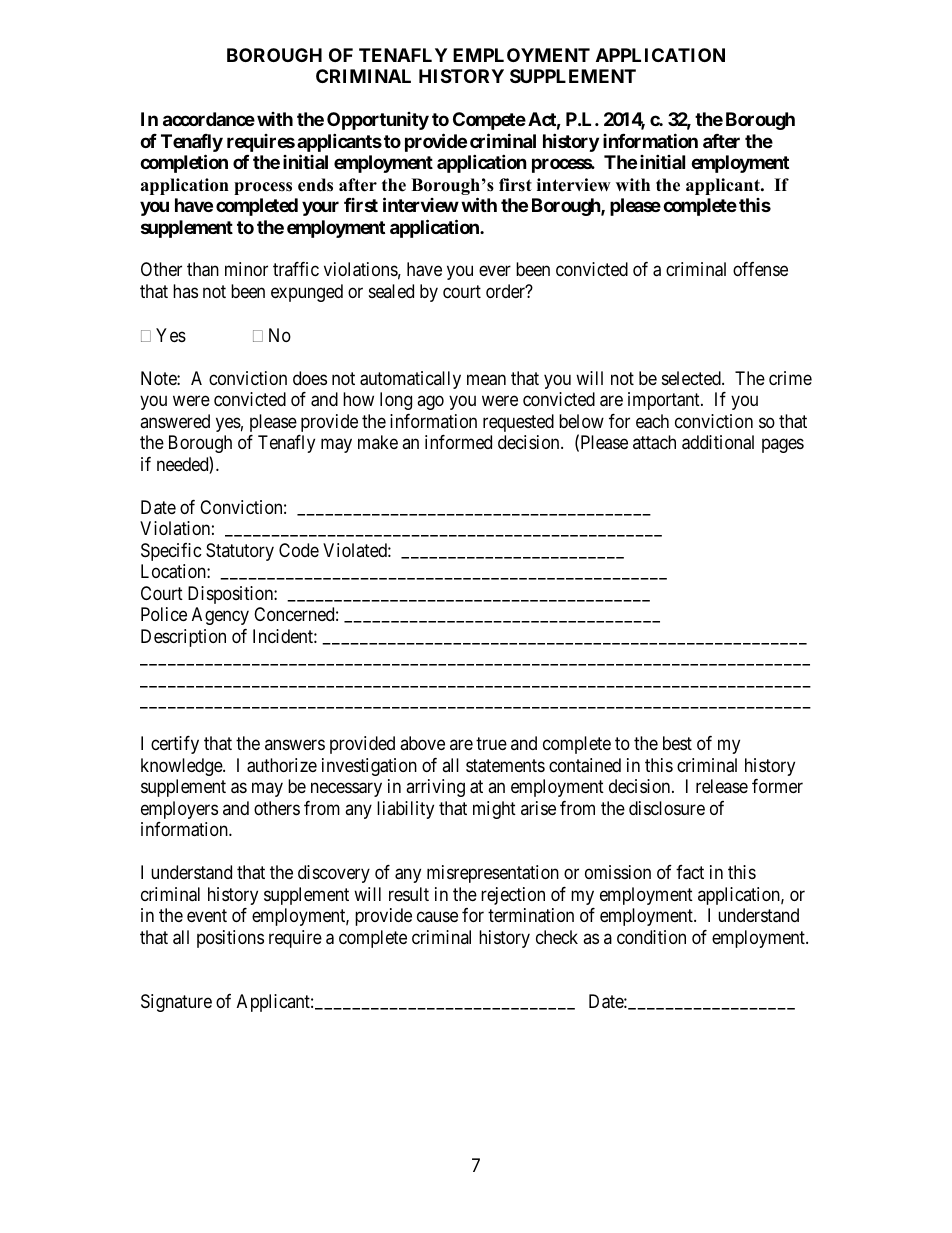 The height and width of the page is (1233, 952). Describe the element at coordinates (230, 939) in the page. I see `positions` at that location.
